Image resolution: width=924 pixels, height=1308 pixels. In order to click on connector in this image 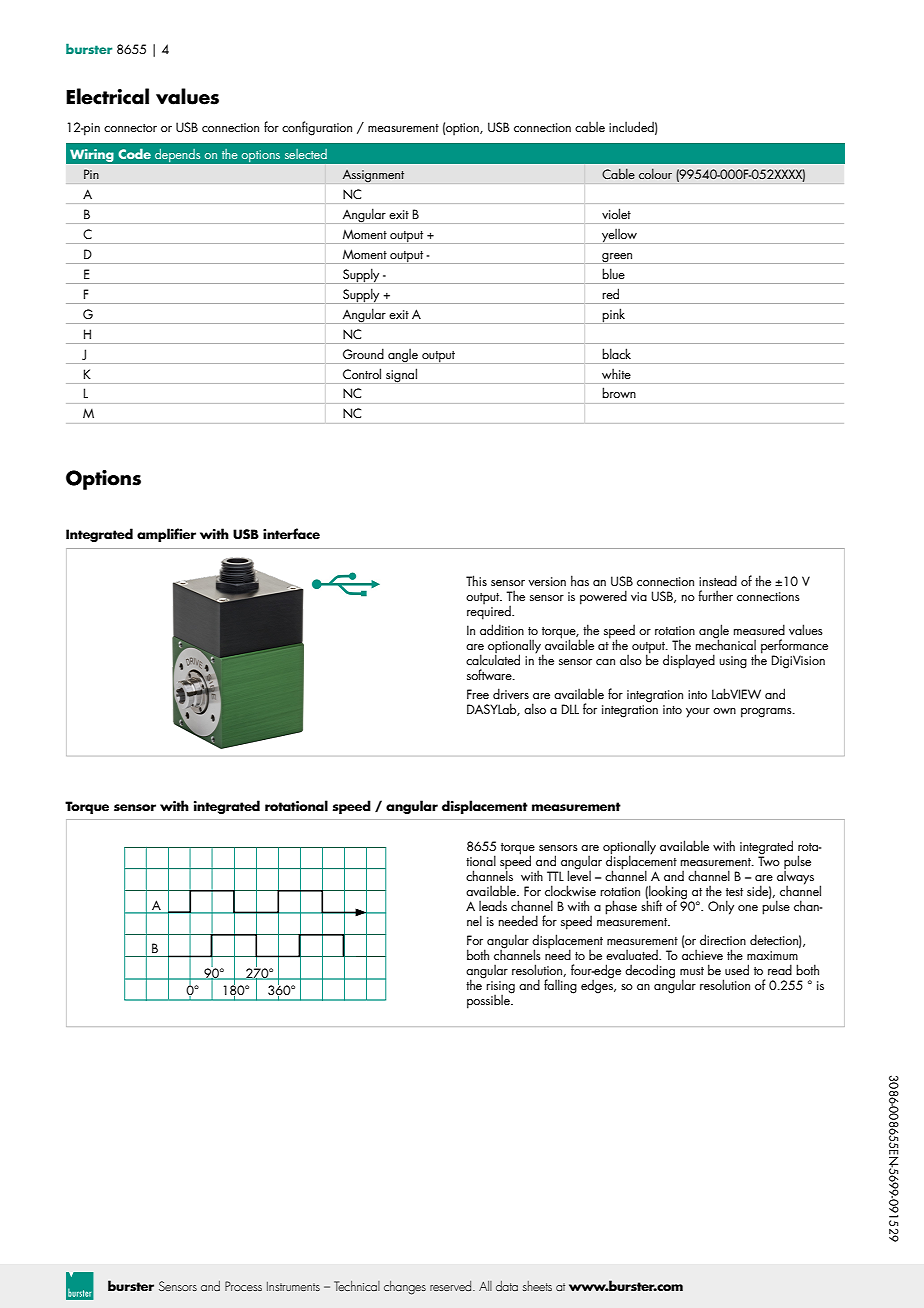, I will do `click(130, 128)`.
